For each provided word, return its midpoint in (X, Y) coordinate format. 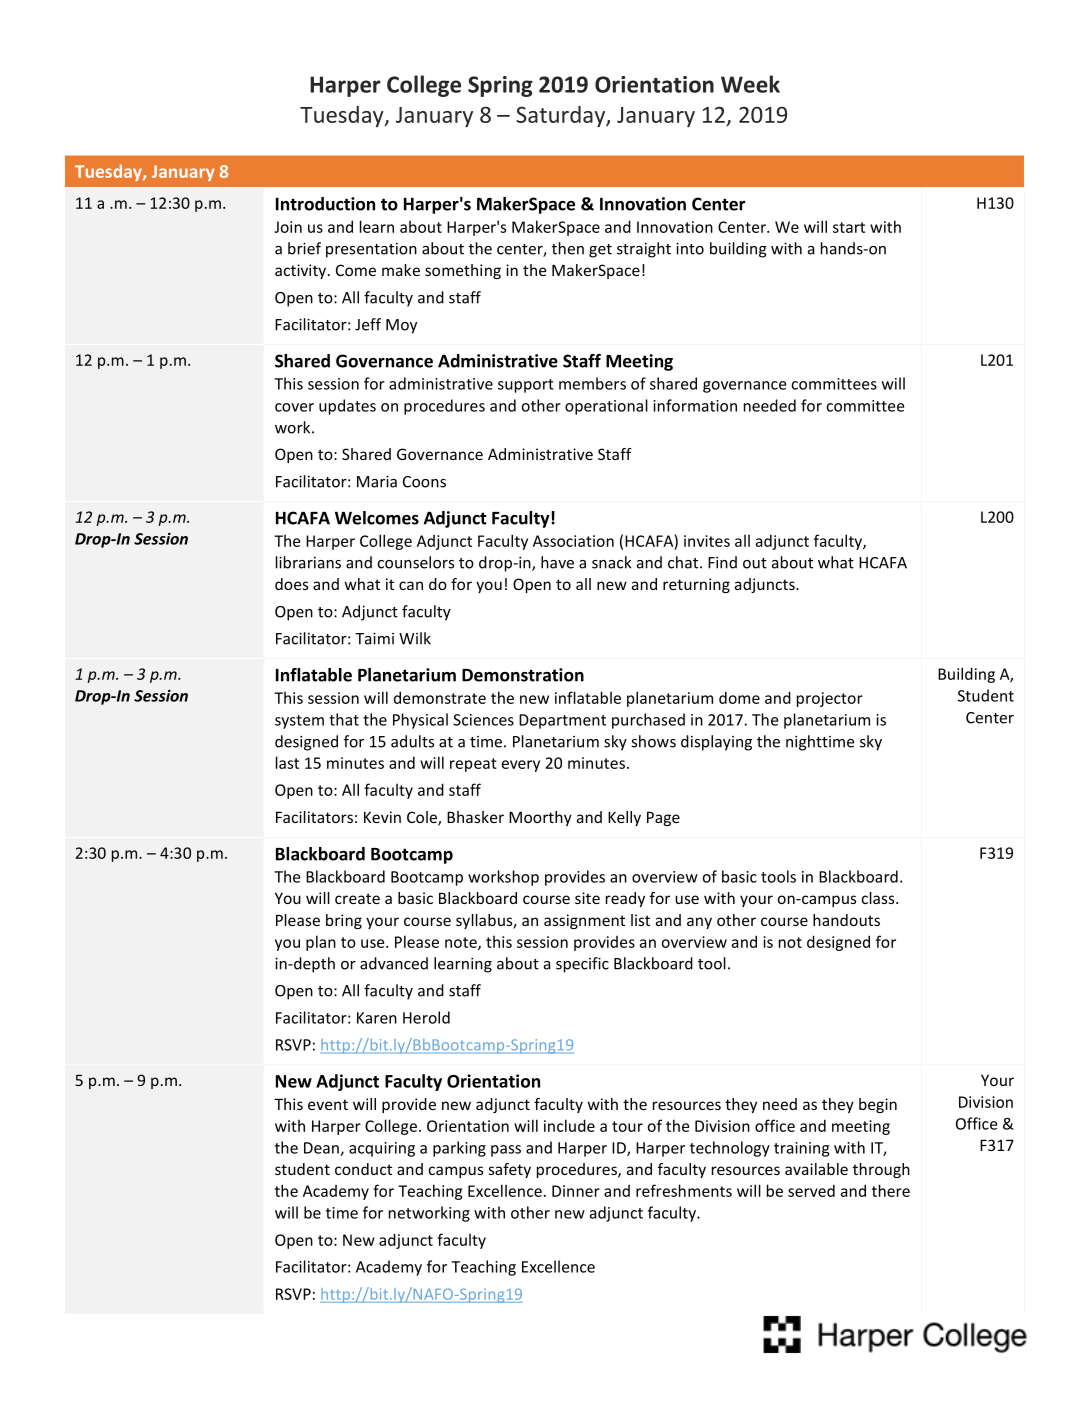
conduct (363, 1169)
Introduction (325, 204)
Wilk (415, 638)
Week (750, 84)
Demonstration (523, 675)
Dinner (576, 1191)
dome (739, 697)
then (568, 248)
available (816, 1169)
